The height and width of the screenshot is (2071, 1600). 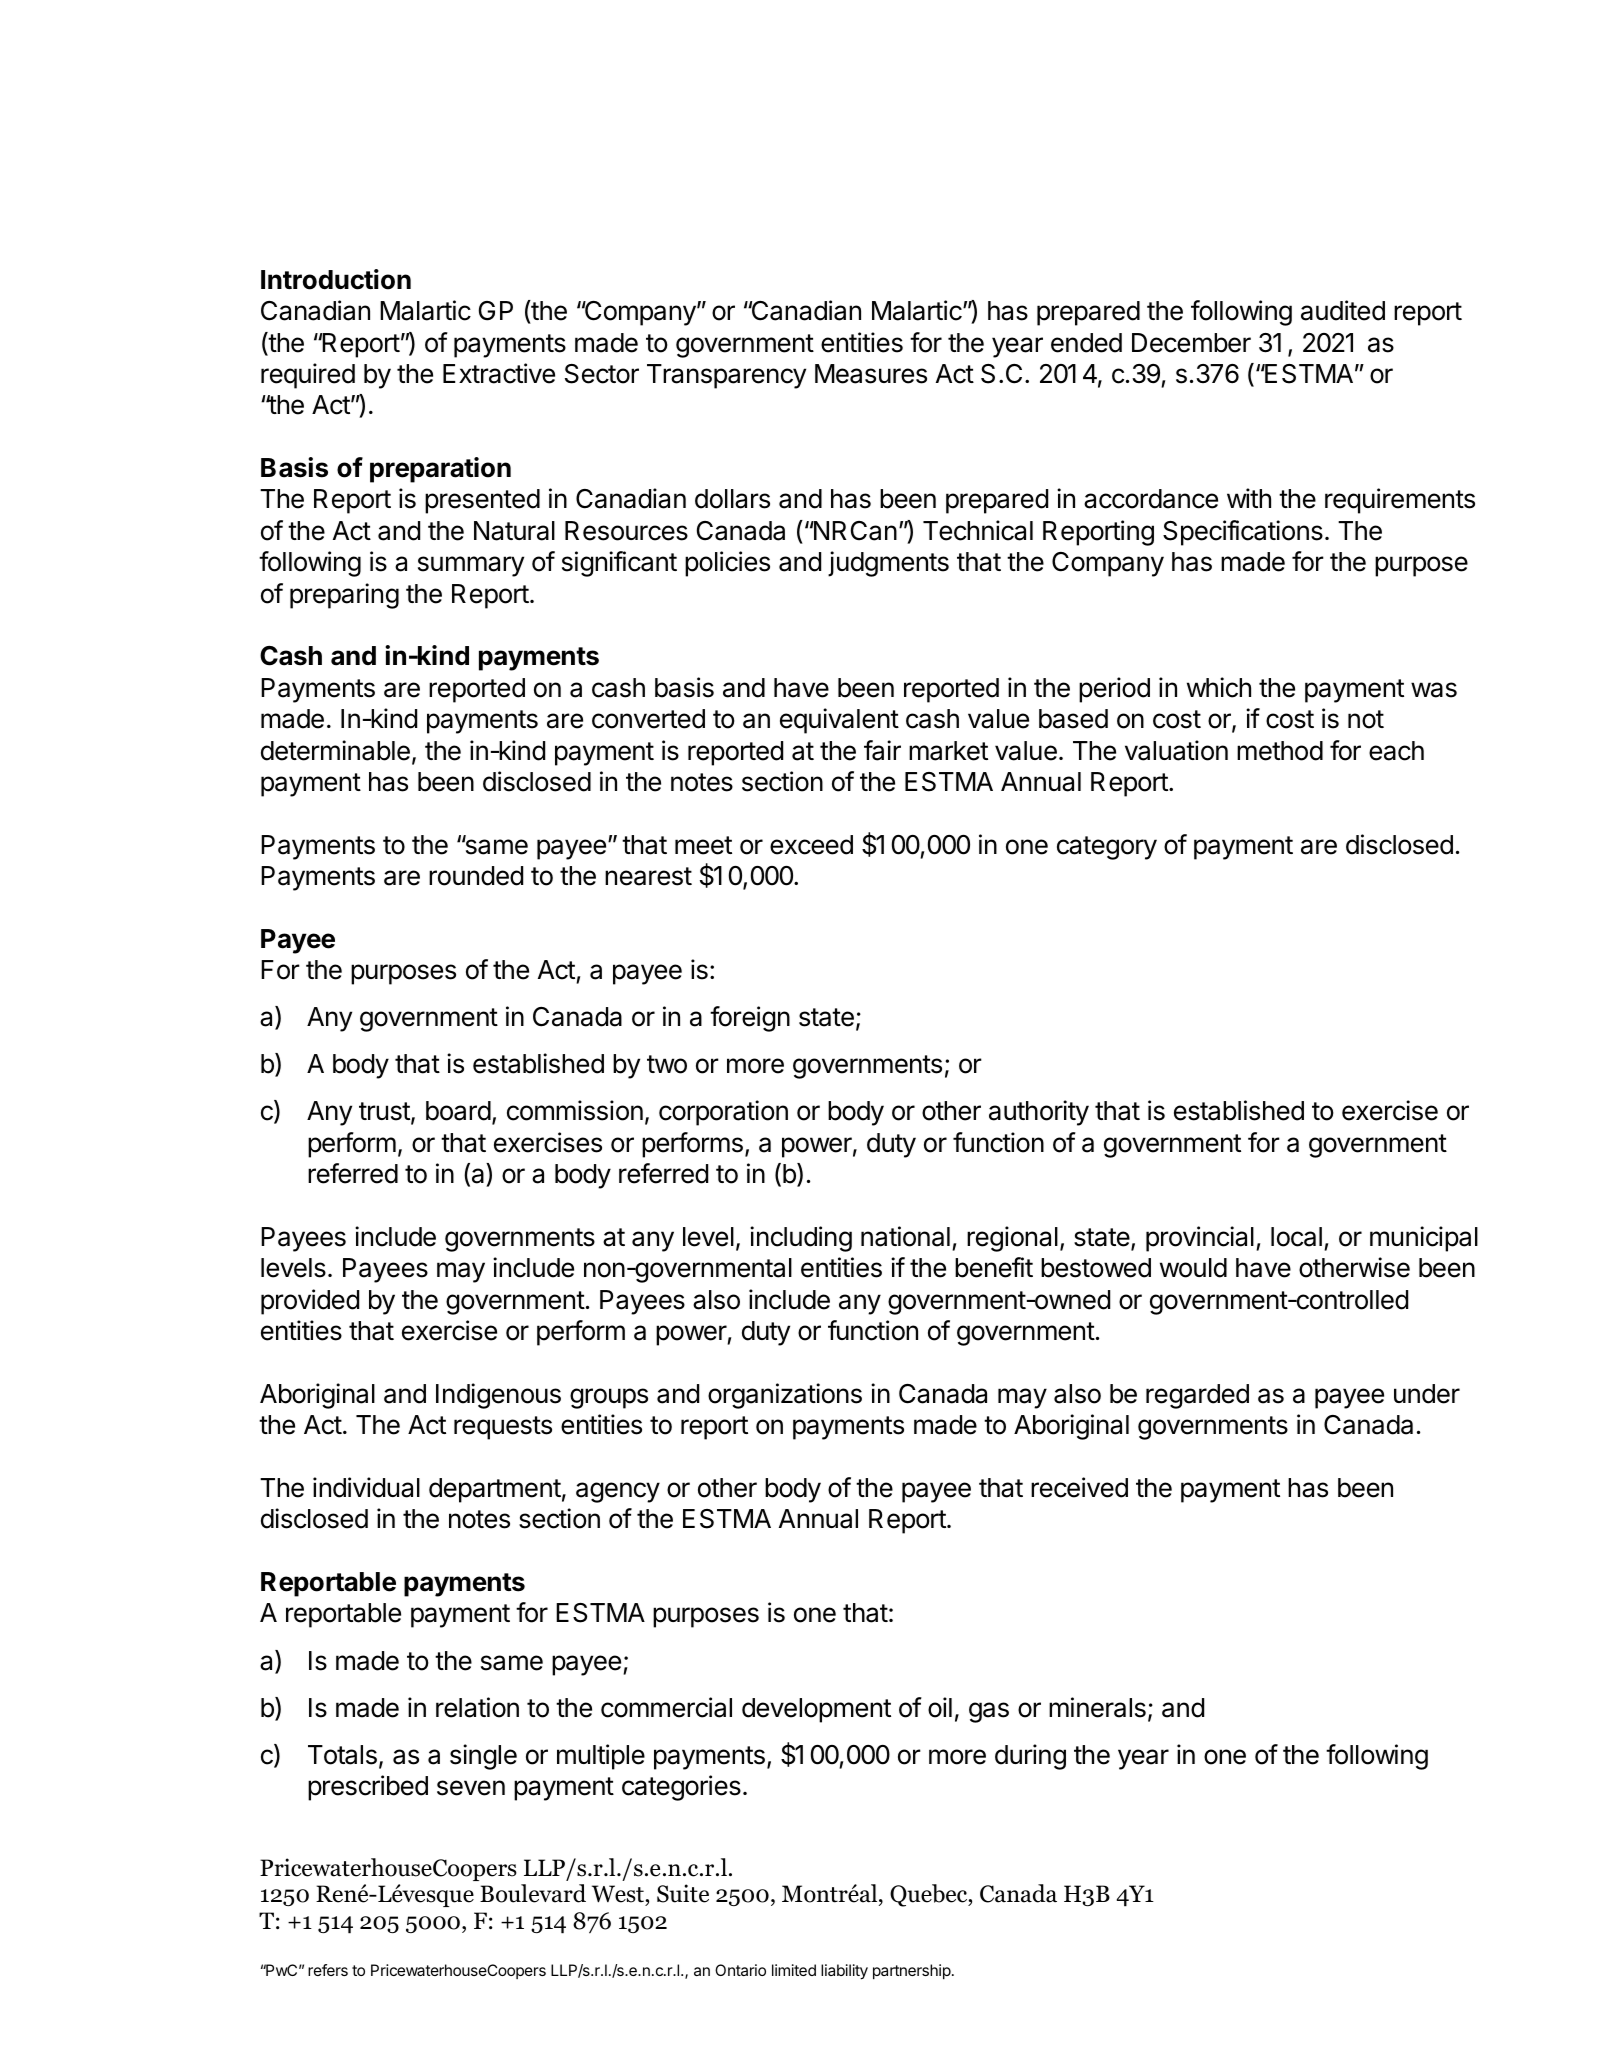 I want to click on which, so click(x=1219, y=687).
